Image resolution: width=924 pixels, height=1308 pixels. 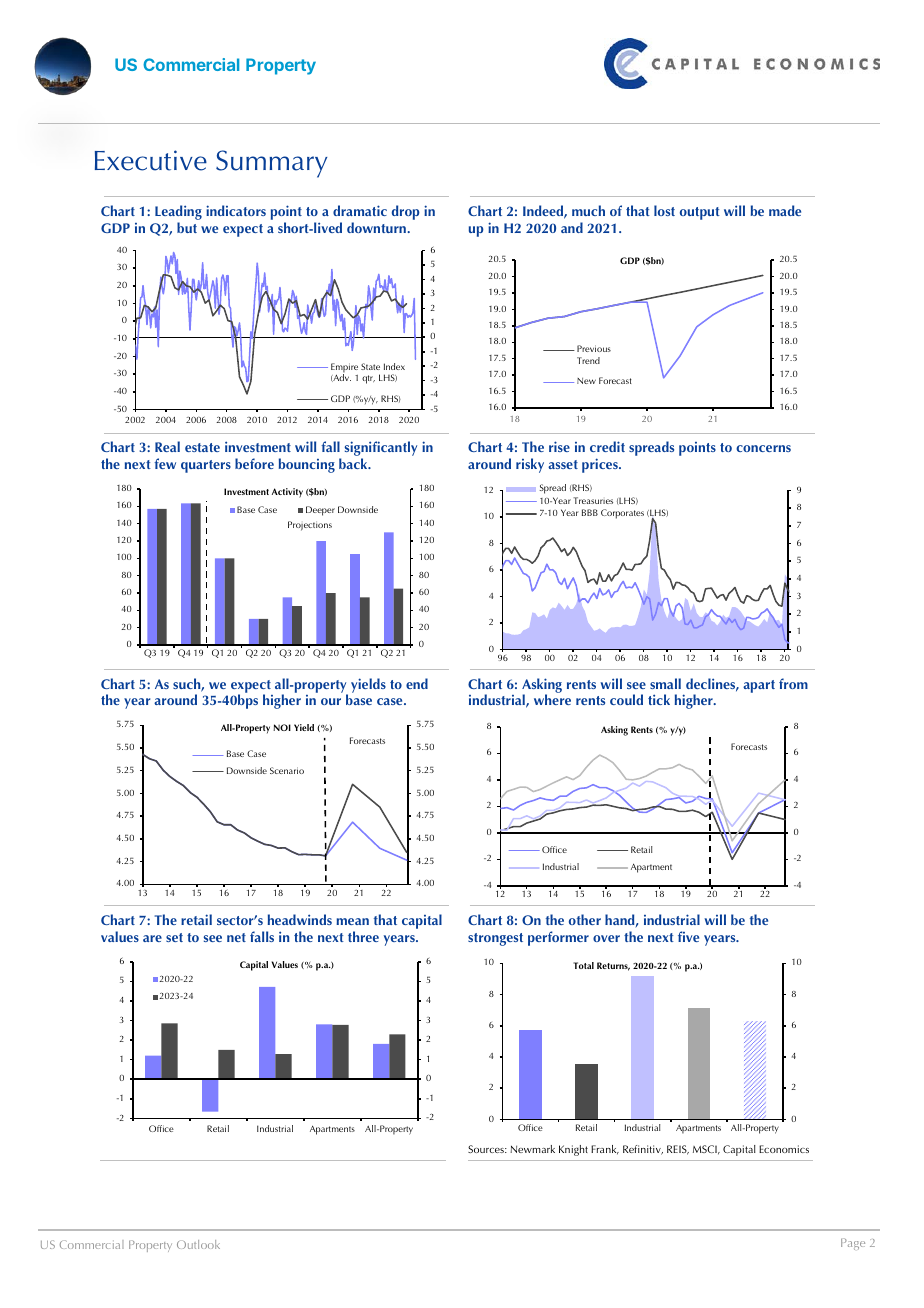 I want to click on made, so click(x=785, y=210).
